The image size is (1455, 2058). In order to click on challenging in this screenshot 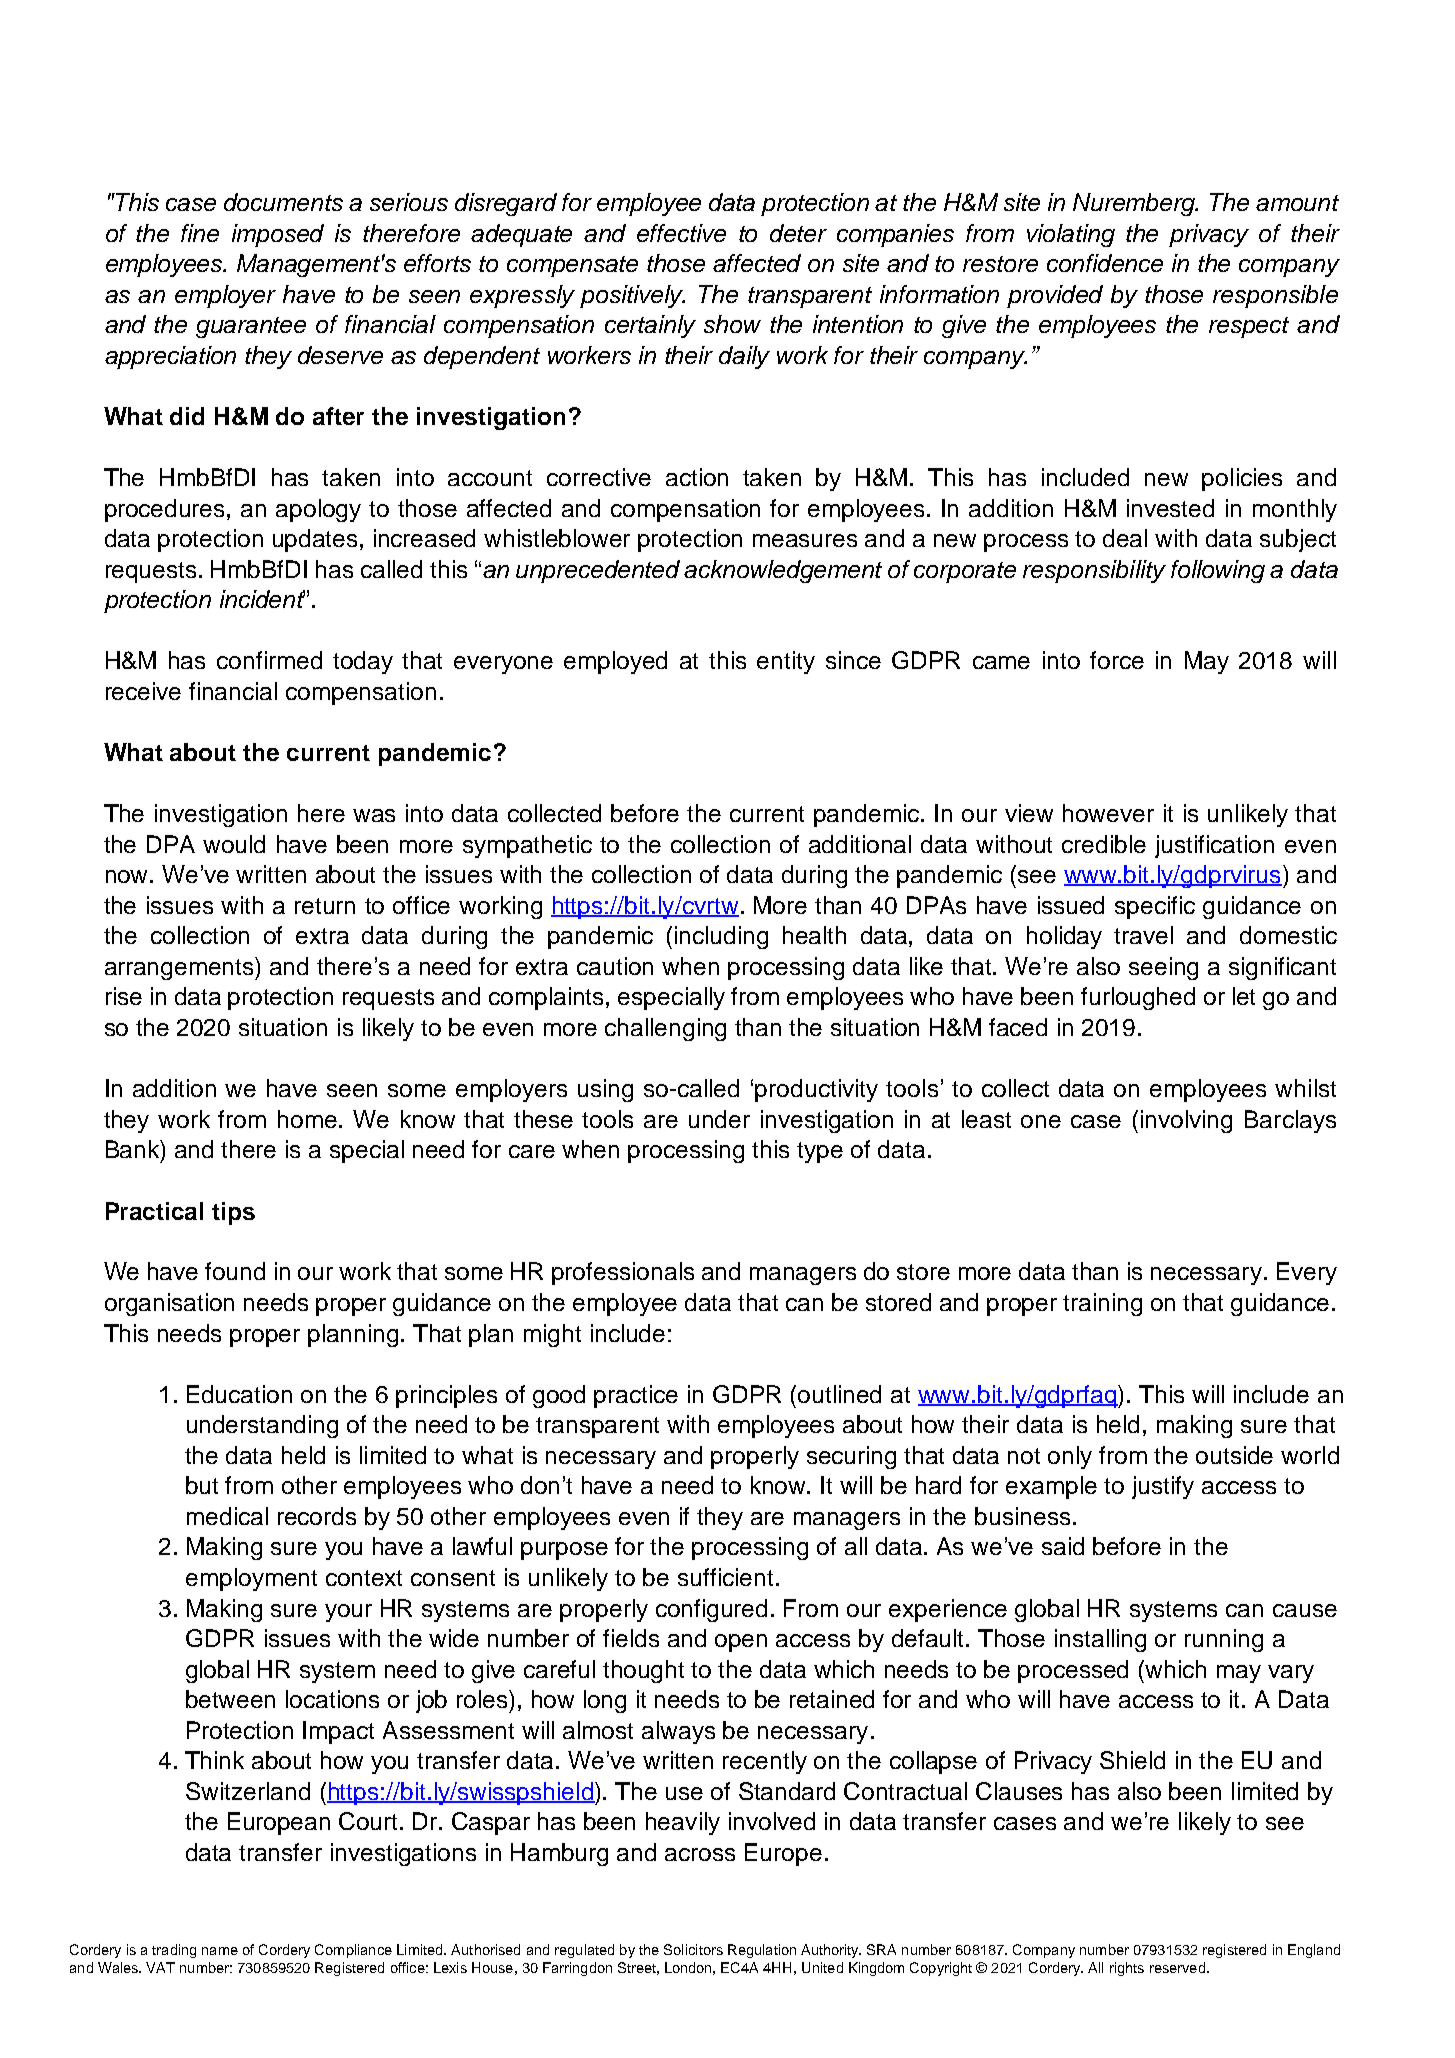, I will do `click(665, 1029)`.
